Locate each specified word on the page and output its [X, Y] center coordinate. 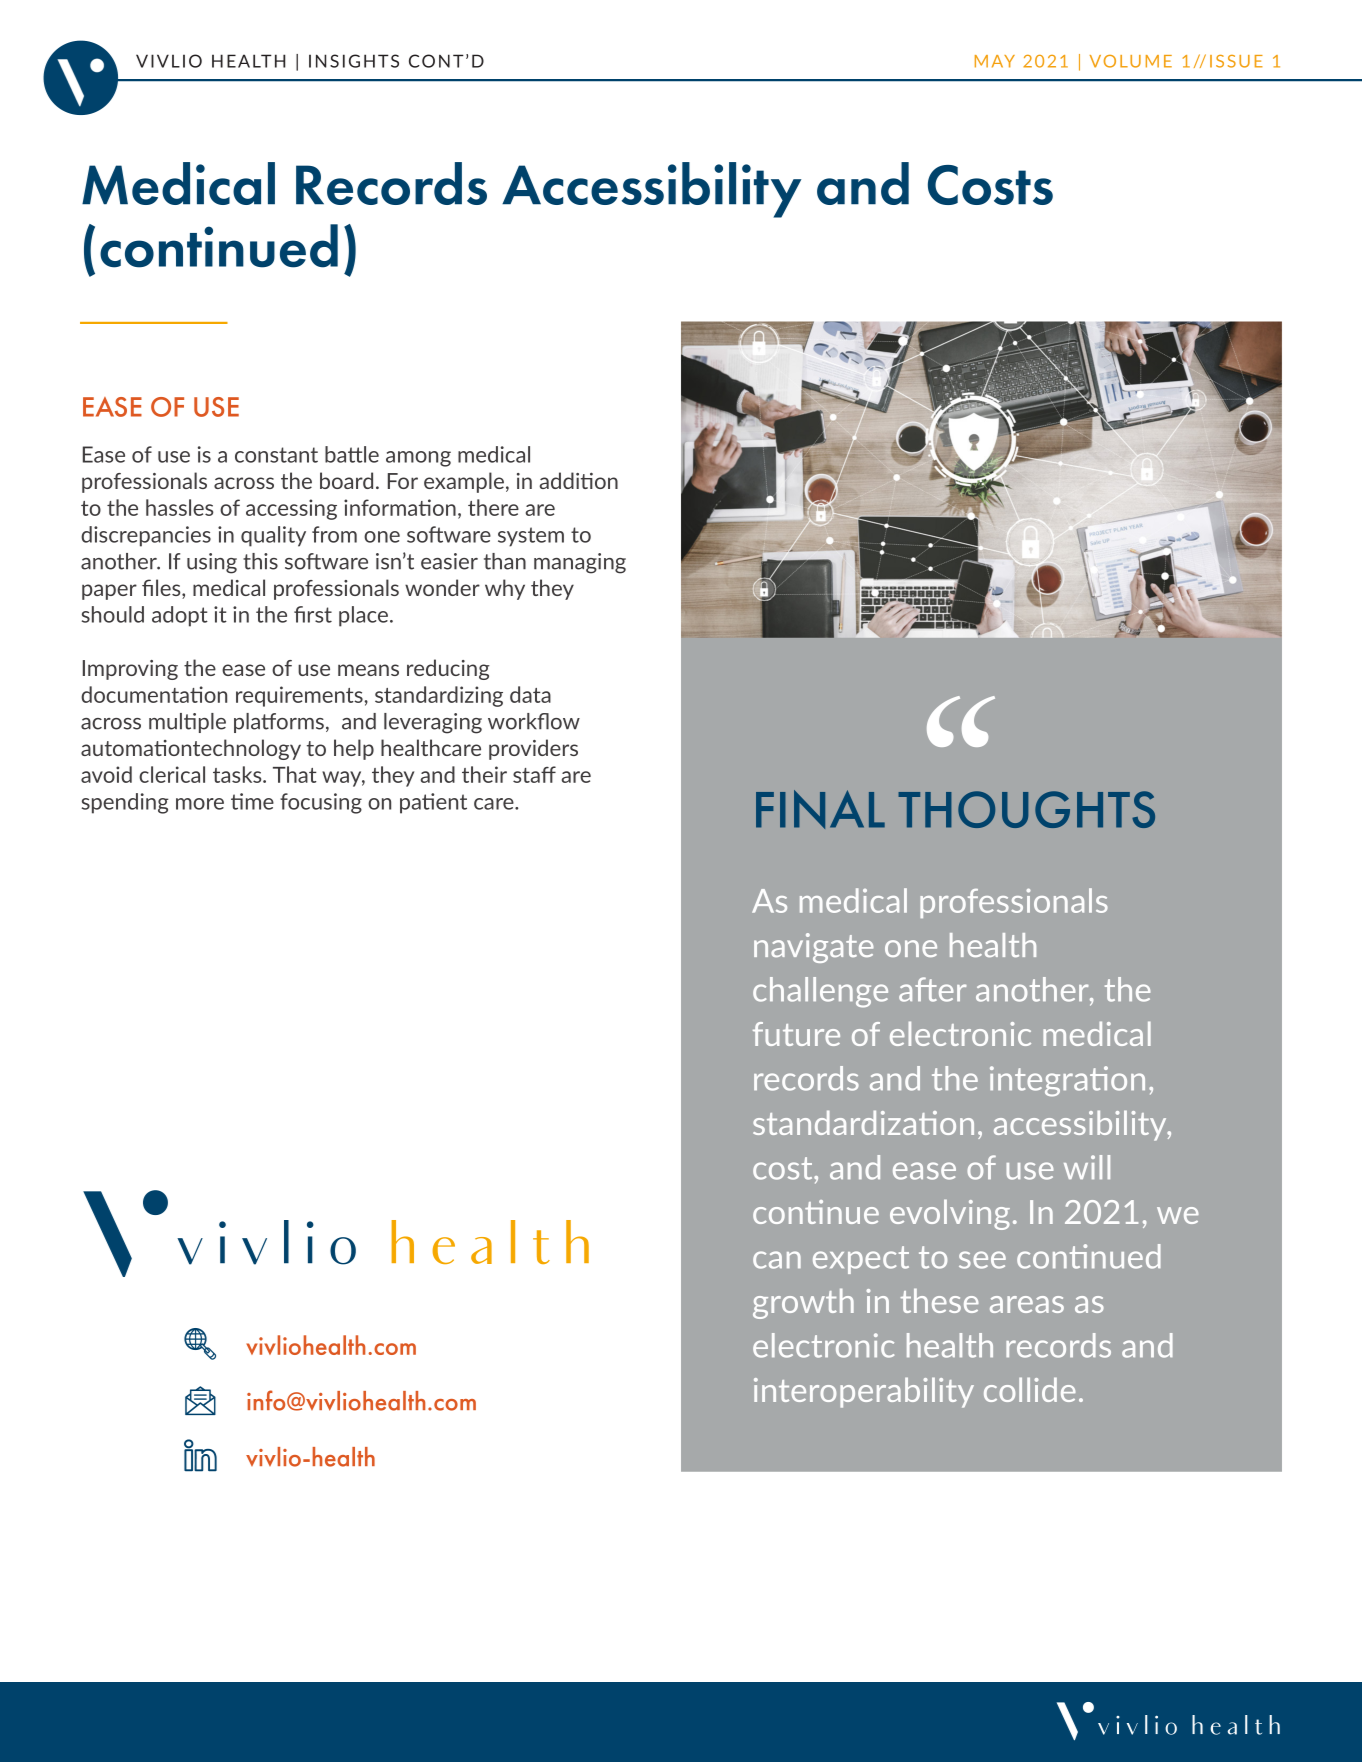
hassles [180, 507]
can [777, 1260]
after [933, 989]
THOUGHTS [1026, 809]
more [200, 804]
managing [580, 563]
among [418, 459]
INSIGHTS [354, 61]
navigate [814, 948]
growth [803, 1303]
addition [578, 480]
